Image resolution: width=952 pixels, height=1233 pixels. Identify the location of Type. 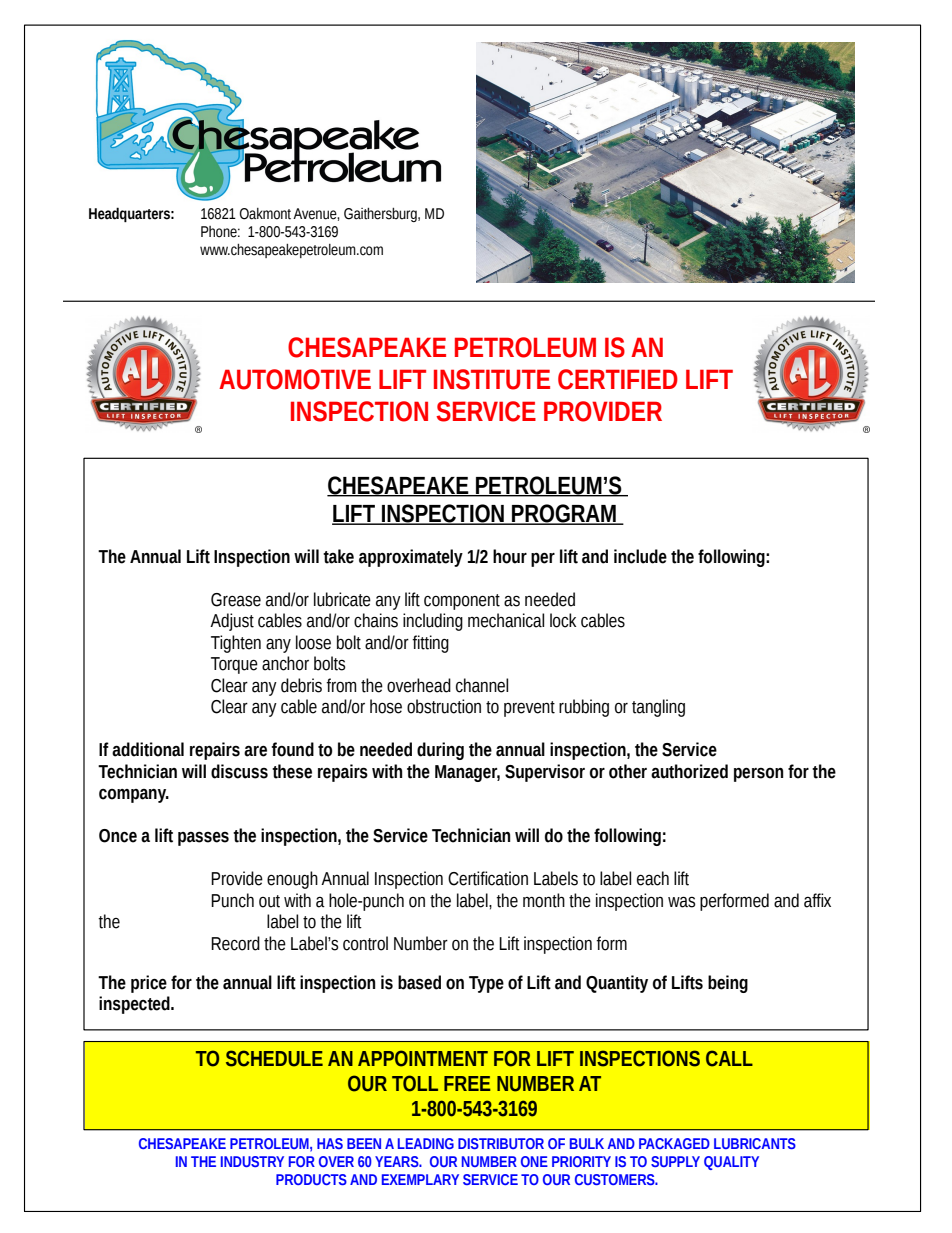
(486, 984).
